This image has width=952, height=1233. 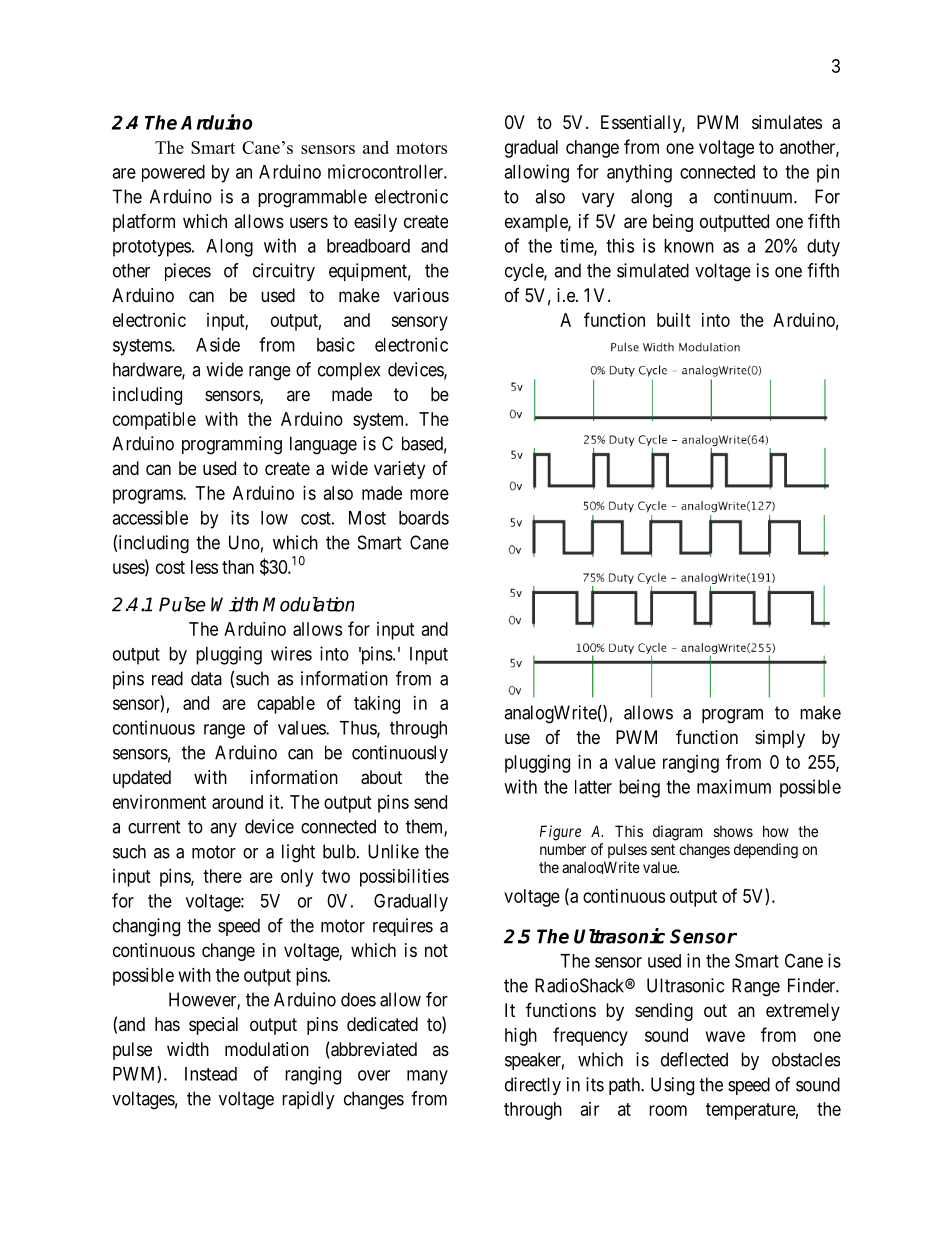 What do you see at coordinates (674, 320) in the image?
I see `built` at bounding box center [674, 320].
